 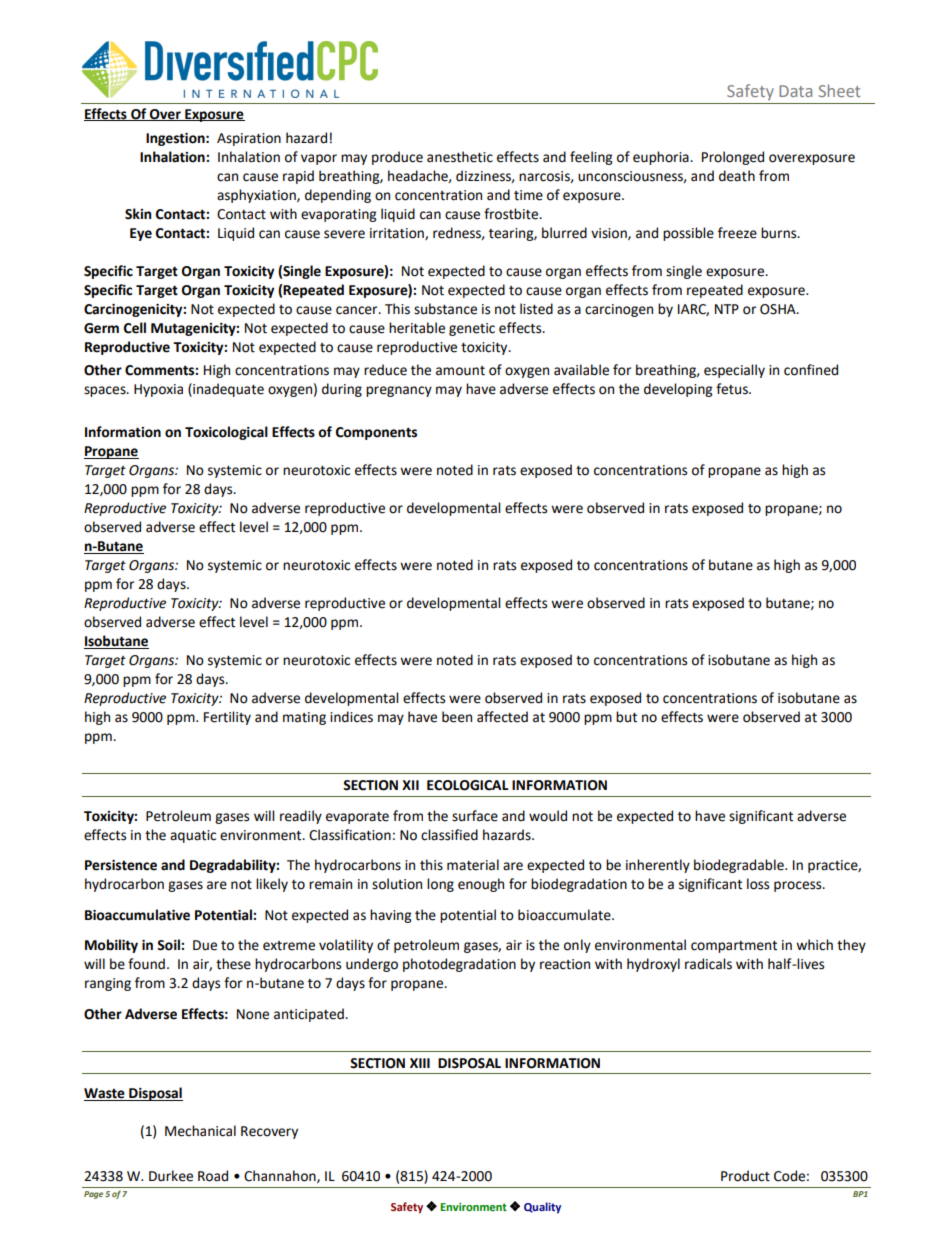 I want to click on Data, so click(x=795, y=91).
